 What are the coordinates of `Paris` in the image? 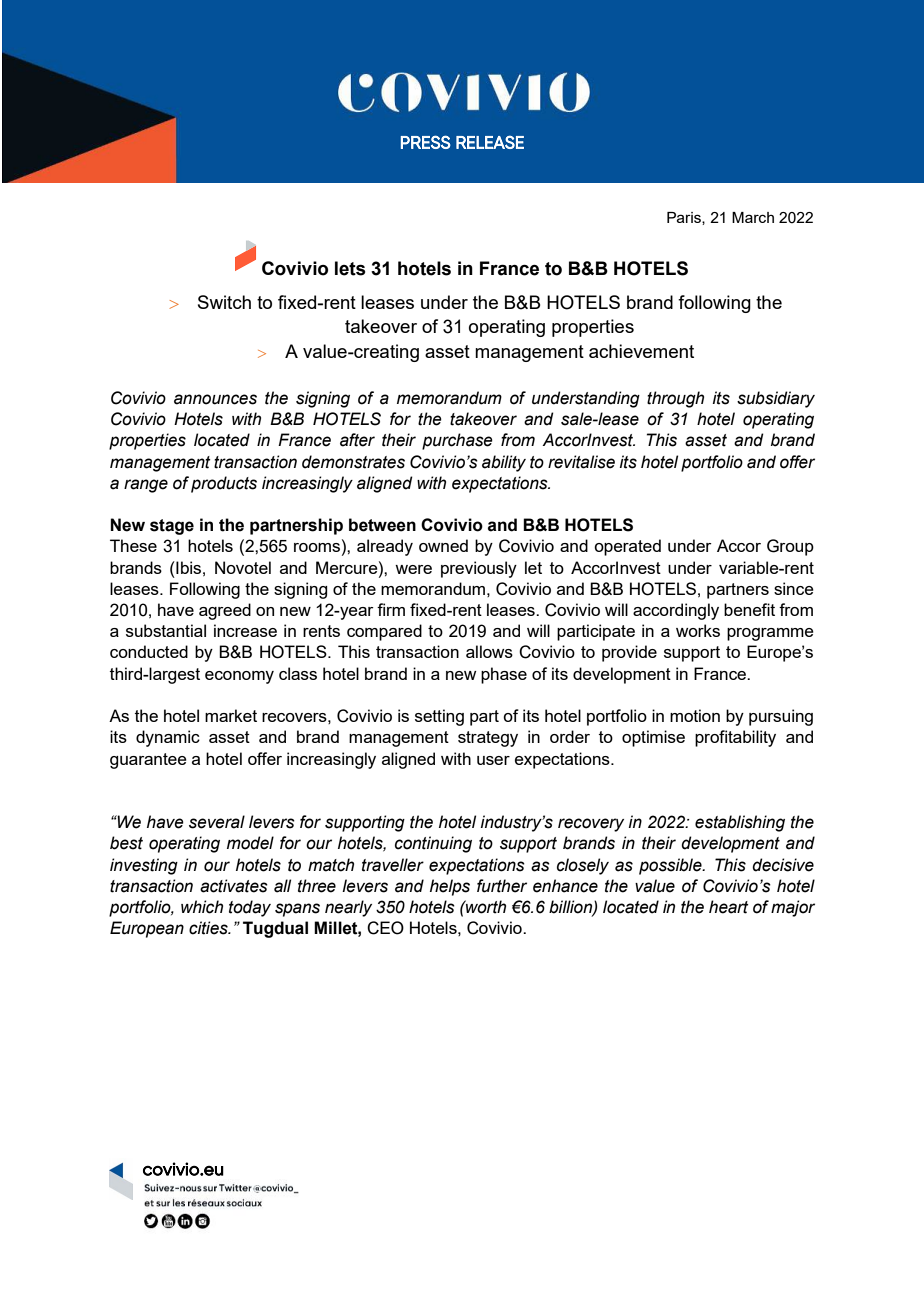 It's located at (685, 218).
